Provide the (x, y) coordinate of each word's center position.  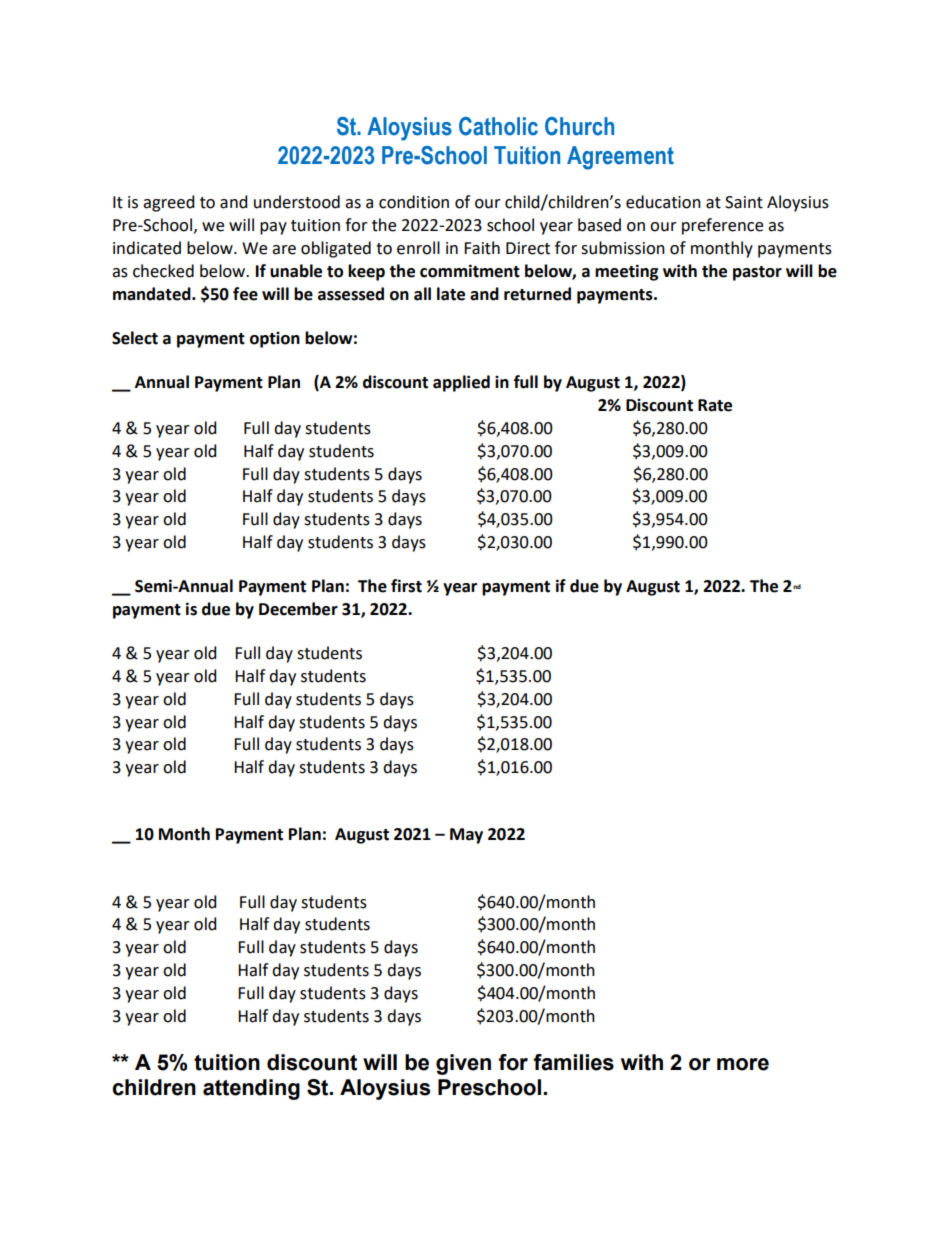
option (275, 340)
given (463, 1064)
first (406, 586)
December (298, 609)
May (466, 836)
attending (251, 1089)
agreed (168, 203)
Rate (715, 405)
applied (461, 383)
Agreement (620, 158)
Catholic (498, 126)
